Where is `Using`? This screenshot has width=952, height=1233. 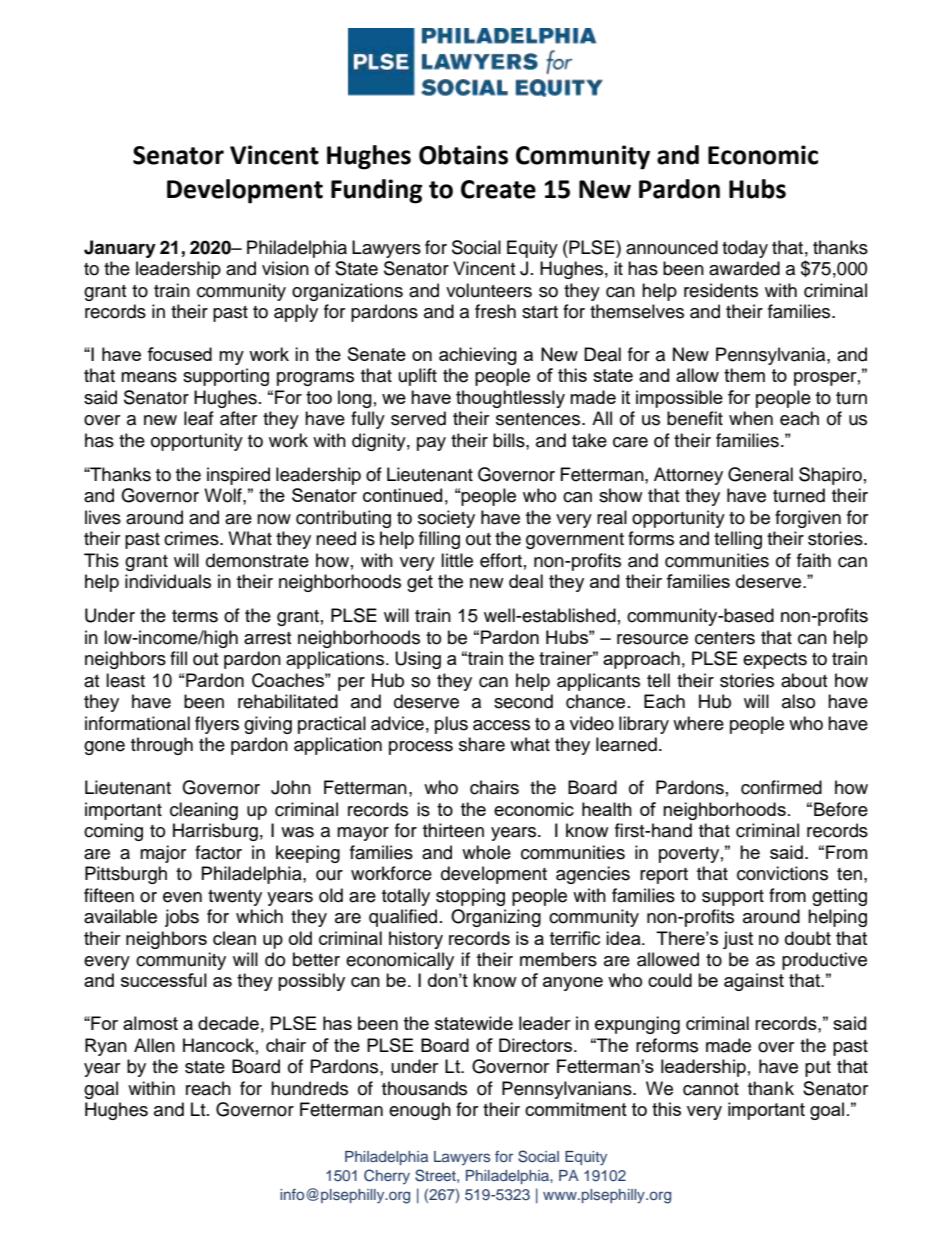
Using is located at coordinates (418, 660).
